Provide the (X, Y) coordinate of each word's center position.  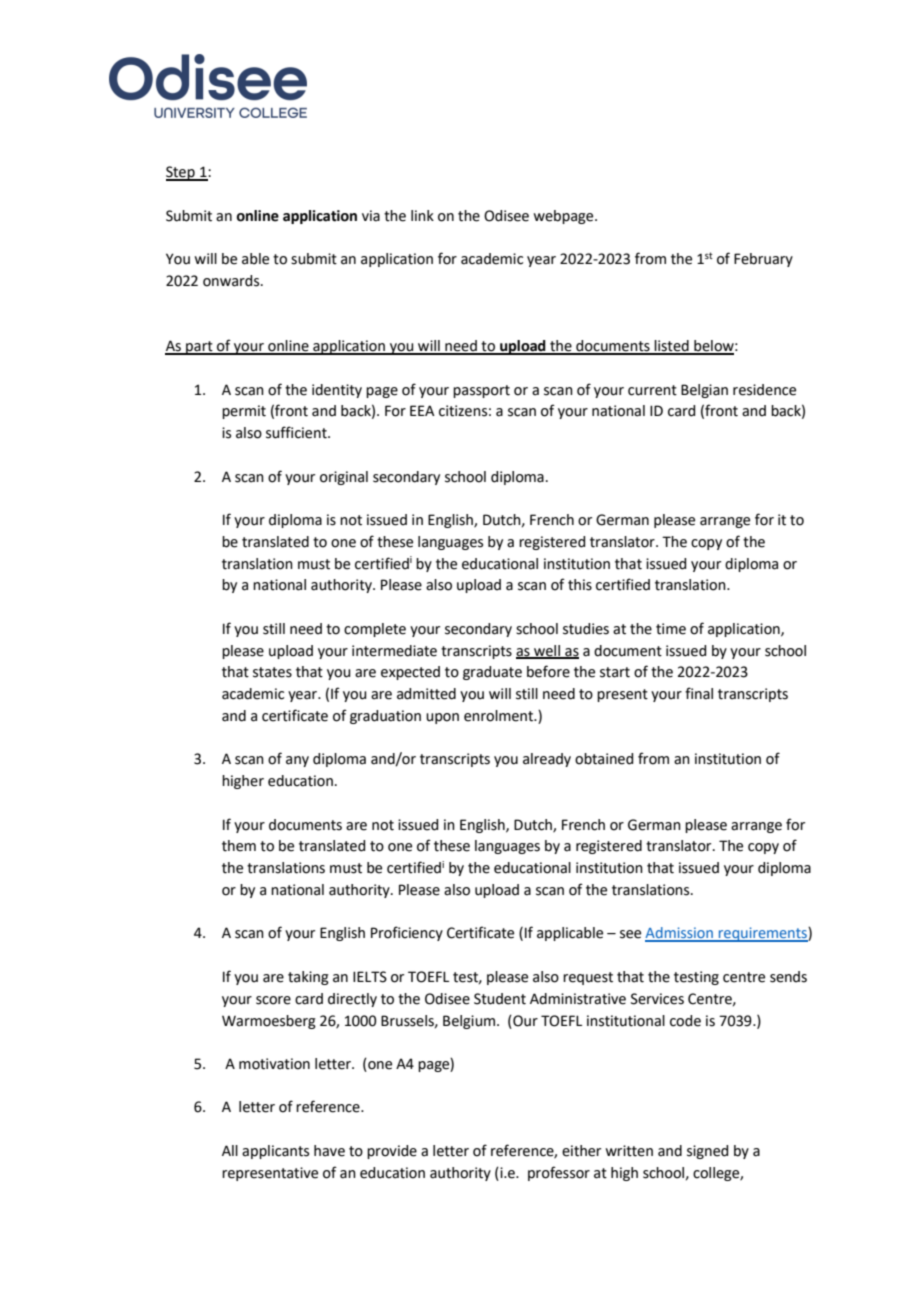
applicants (275, 1152)
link (422, 215)
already (547, 760)
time (671, 629)
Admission (680, 934)
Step (181, 173)
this (580, 585)
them (239, 846)
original (344, 478)
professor (559, 1173)
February (763, 260)
